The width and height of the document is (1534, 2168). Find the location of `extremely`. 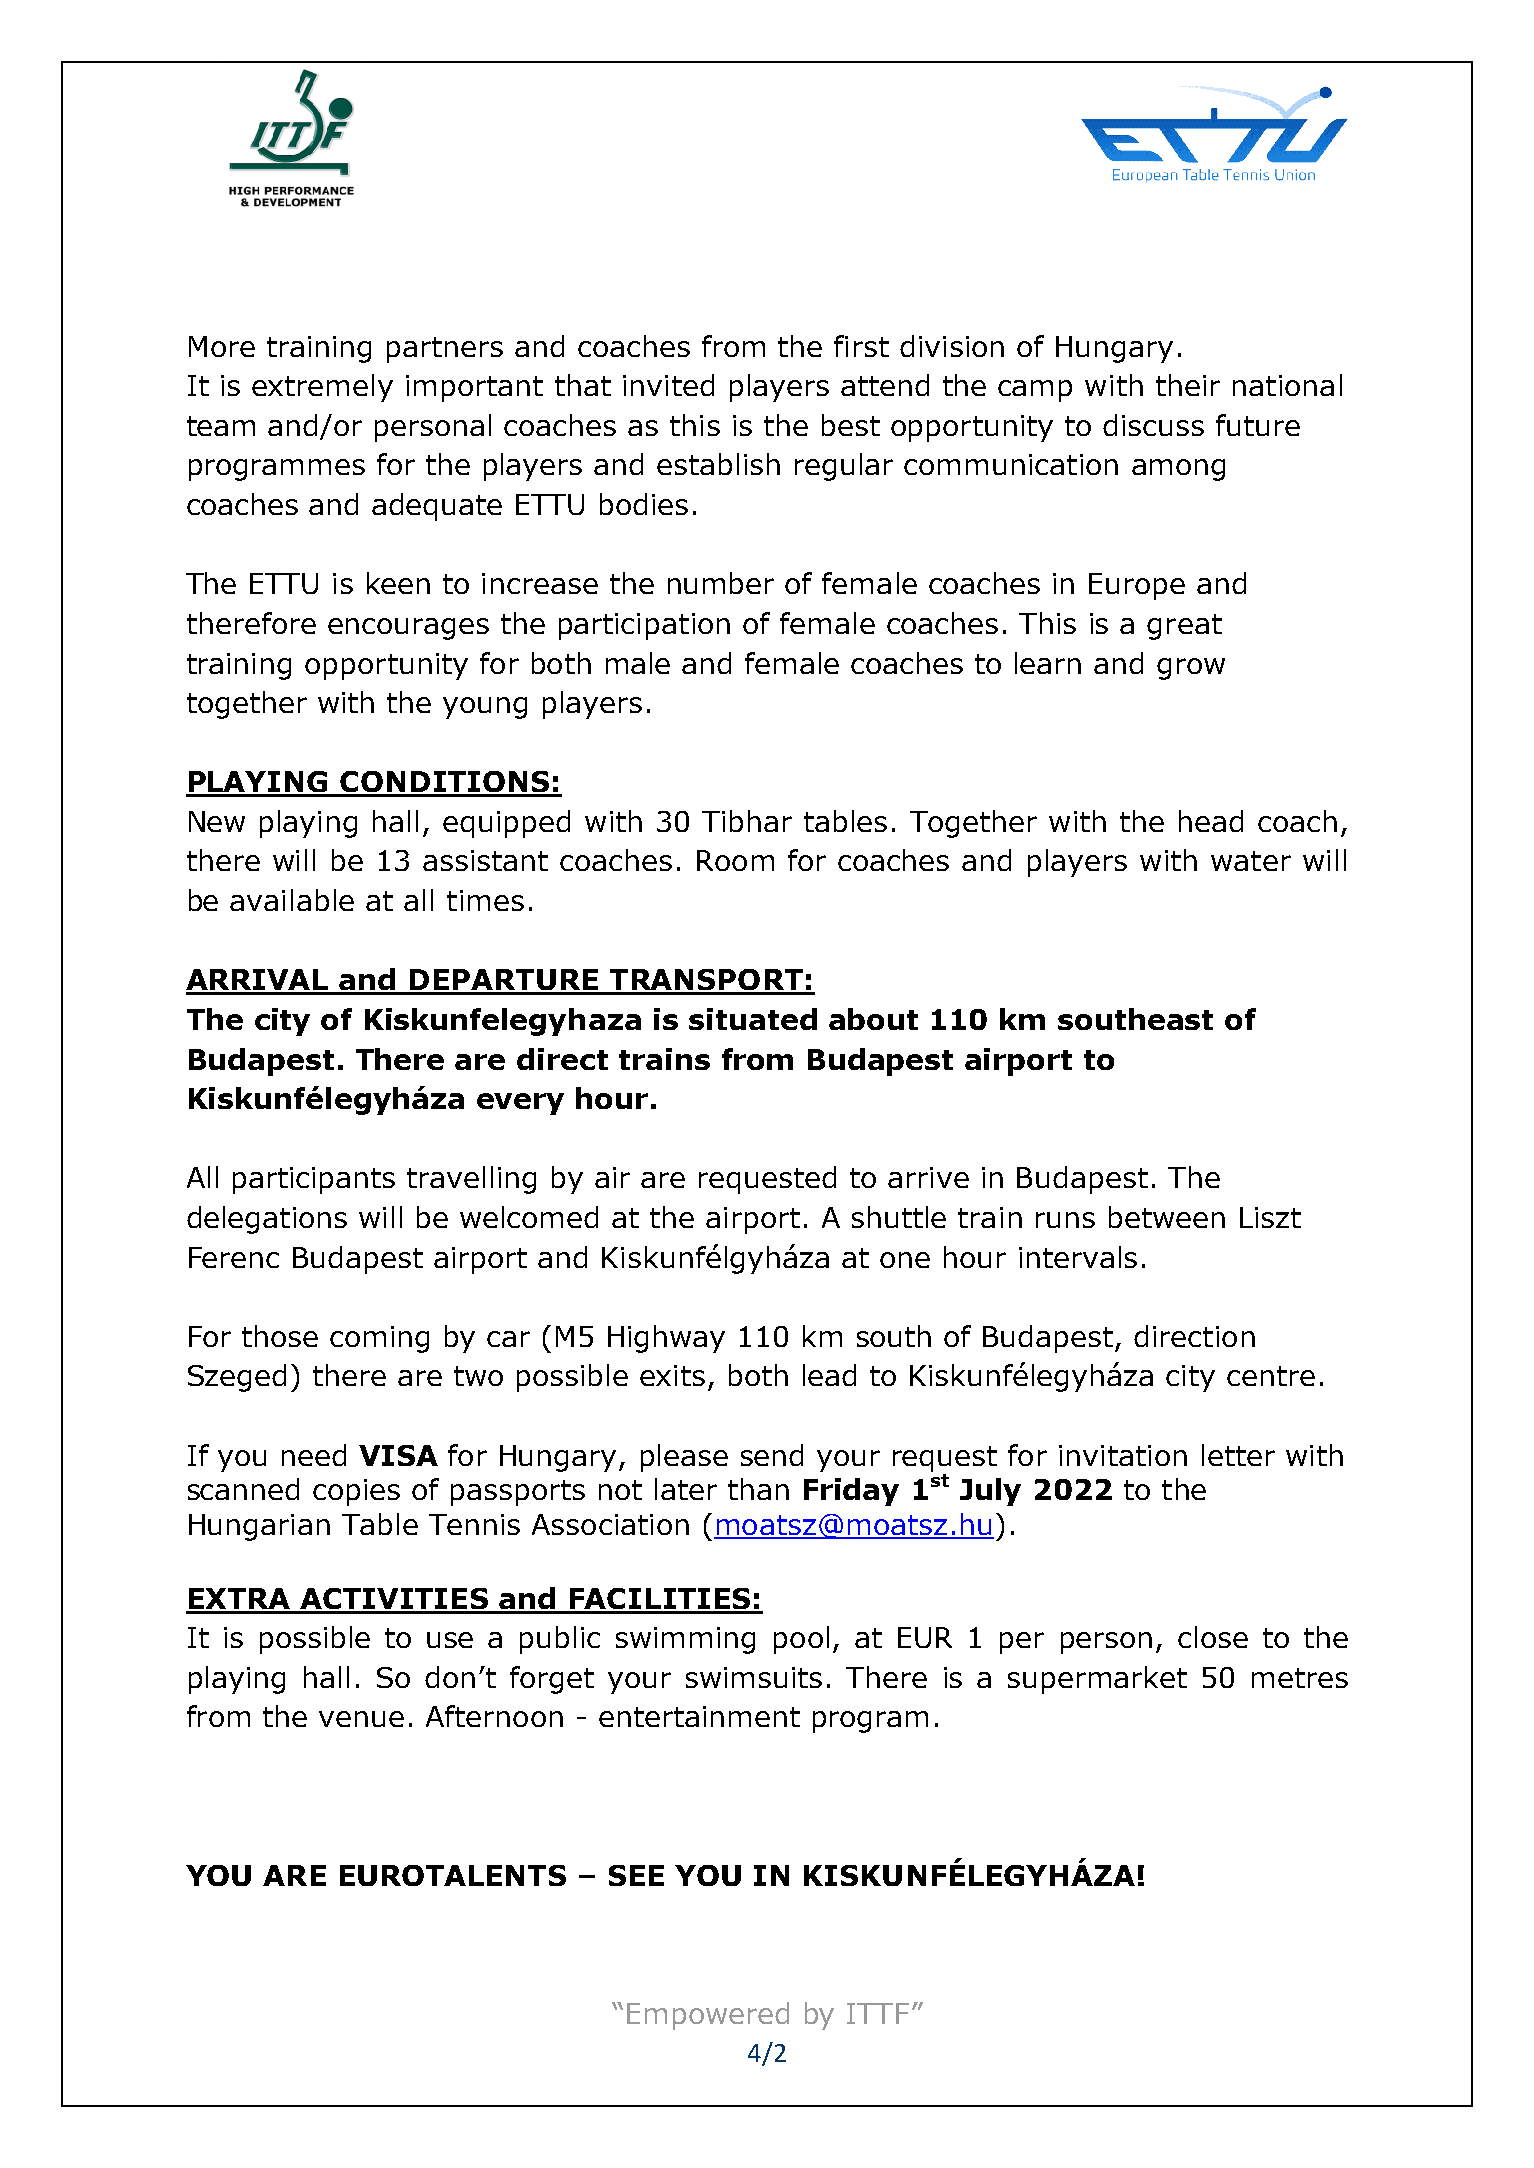

extremely is located at coordinates (322, 388).
